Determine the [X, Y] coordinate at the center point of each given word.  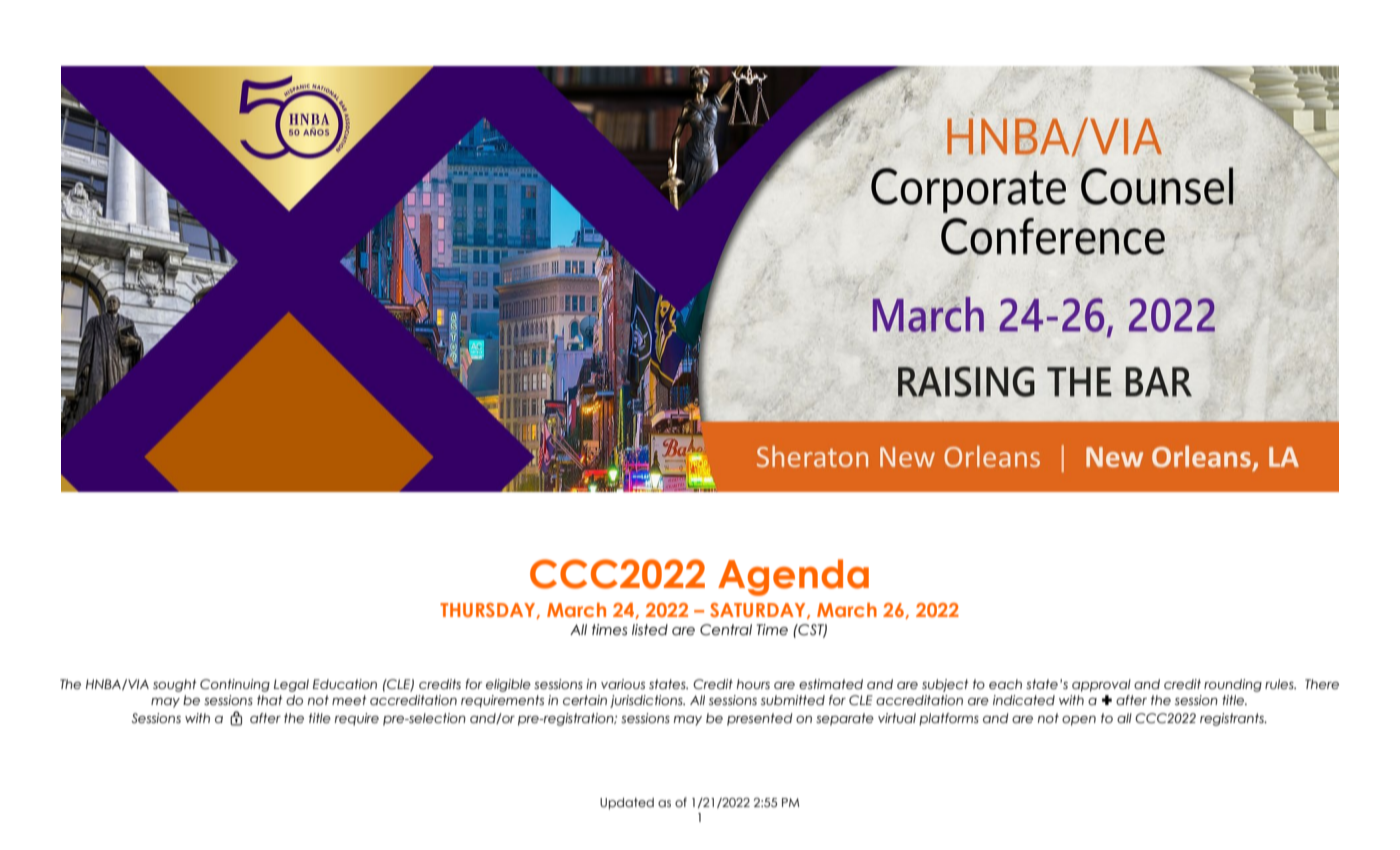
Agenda [793, 577]
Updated [627, 804]
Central [726, 630]
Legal [291, 685]
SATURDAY [759, 611]
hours [753, 684]
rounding [1233, 685]
